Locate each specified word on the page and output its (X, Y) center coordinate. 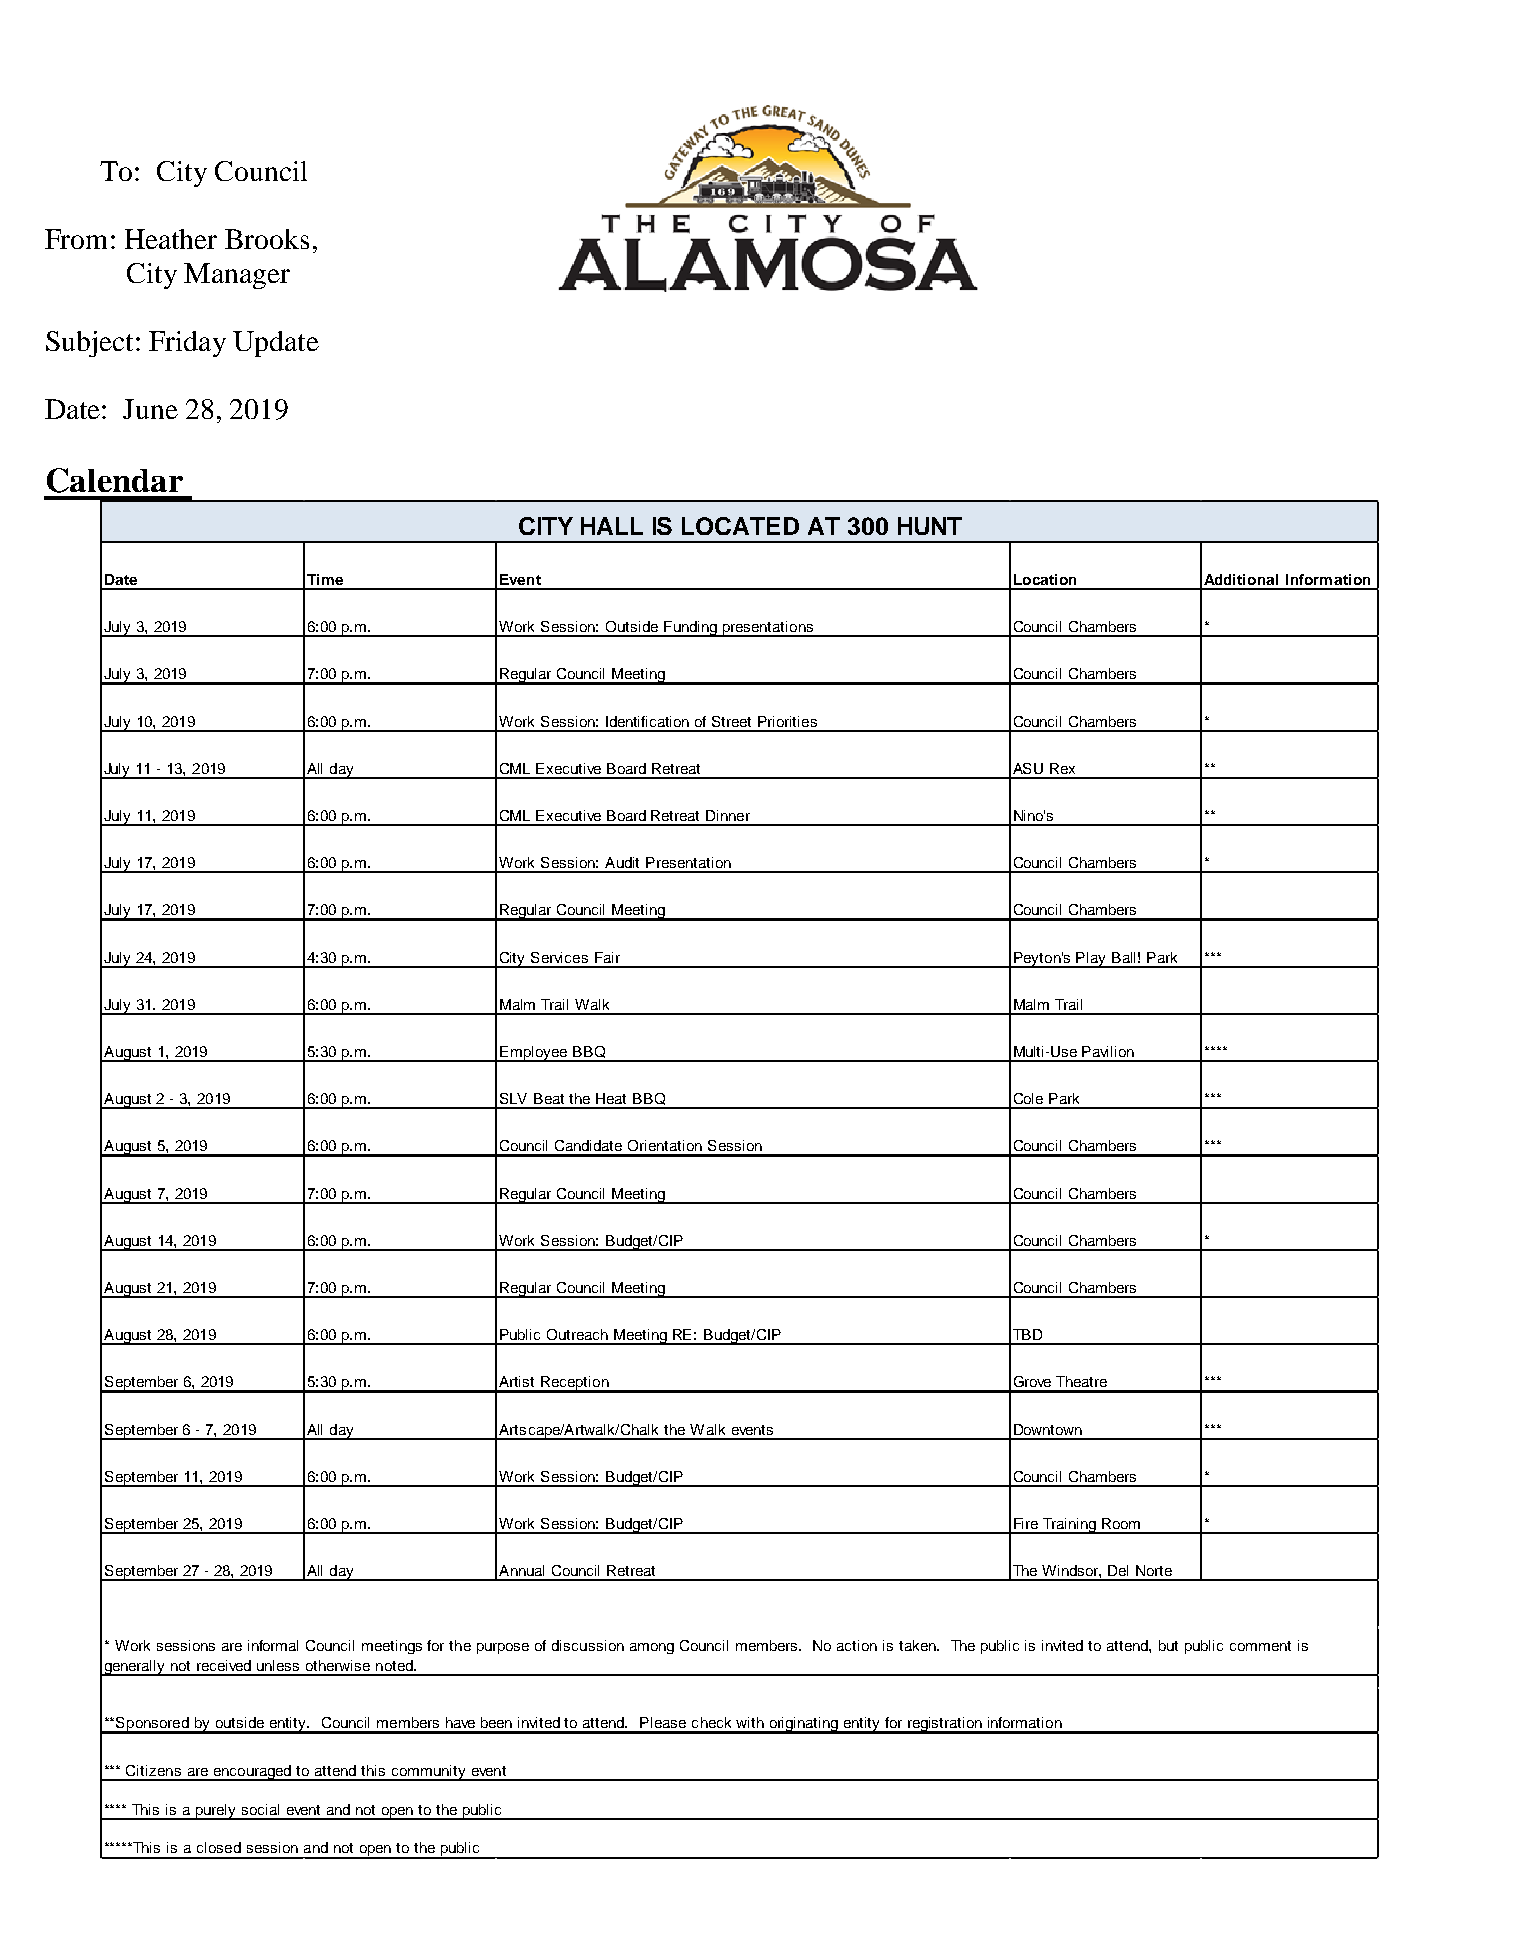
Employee (534, 1054)
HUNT (930, 526)
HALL (612, 526)
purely (215, 1812)
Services (559, 957)
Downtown (1048, 1429)
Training (1069, 1526)
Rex (1062, 768)
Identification (647, 721)
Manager (237, 276)
